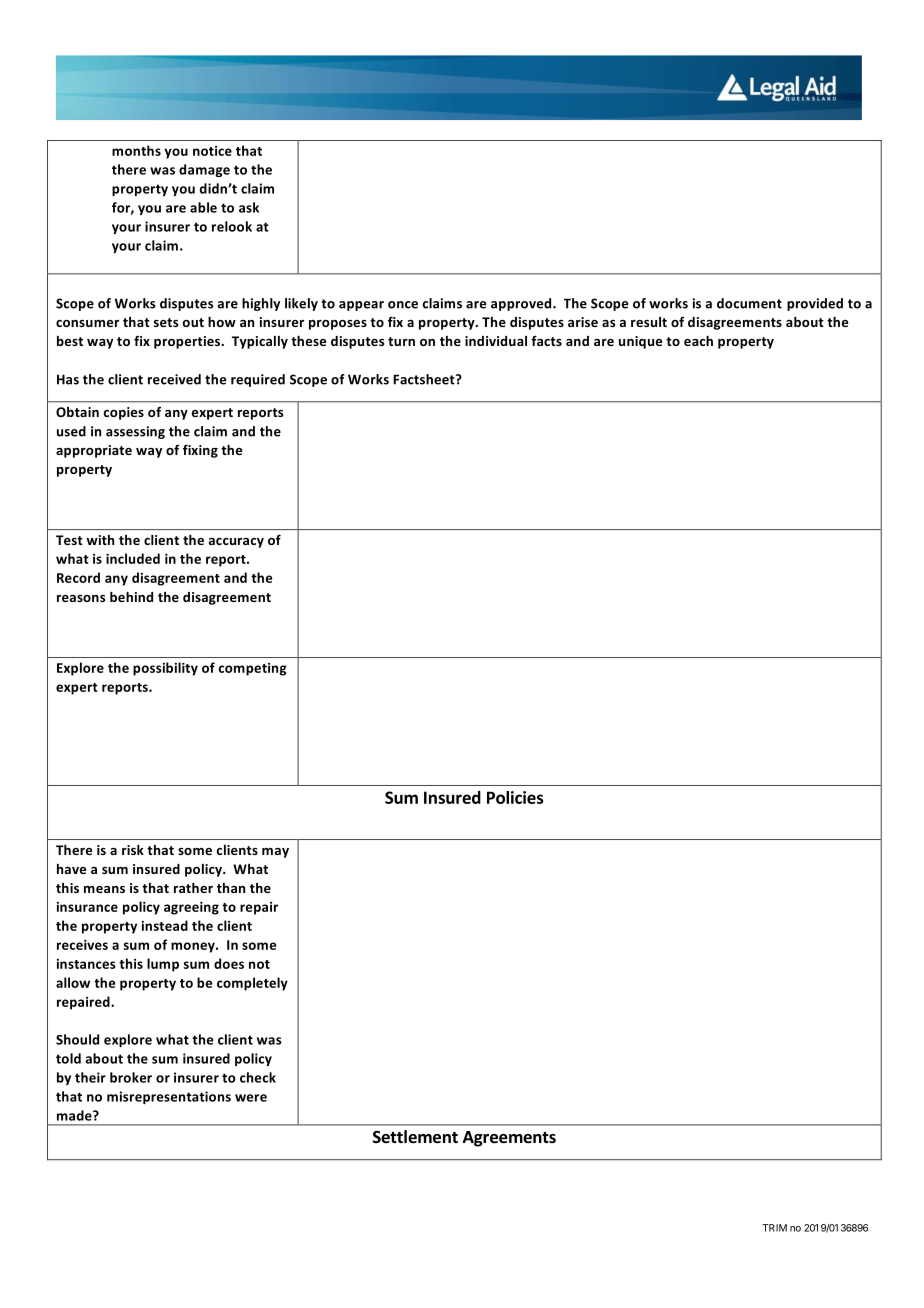 This screenshot has width=924, height=1308. Describe the element at coordinates (698, 341) in the screenshot. I see `each` at that location.
